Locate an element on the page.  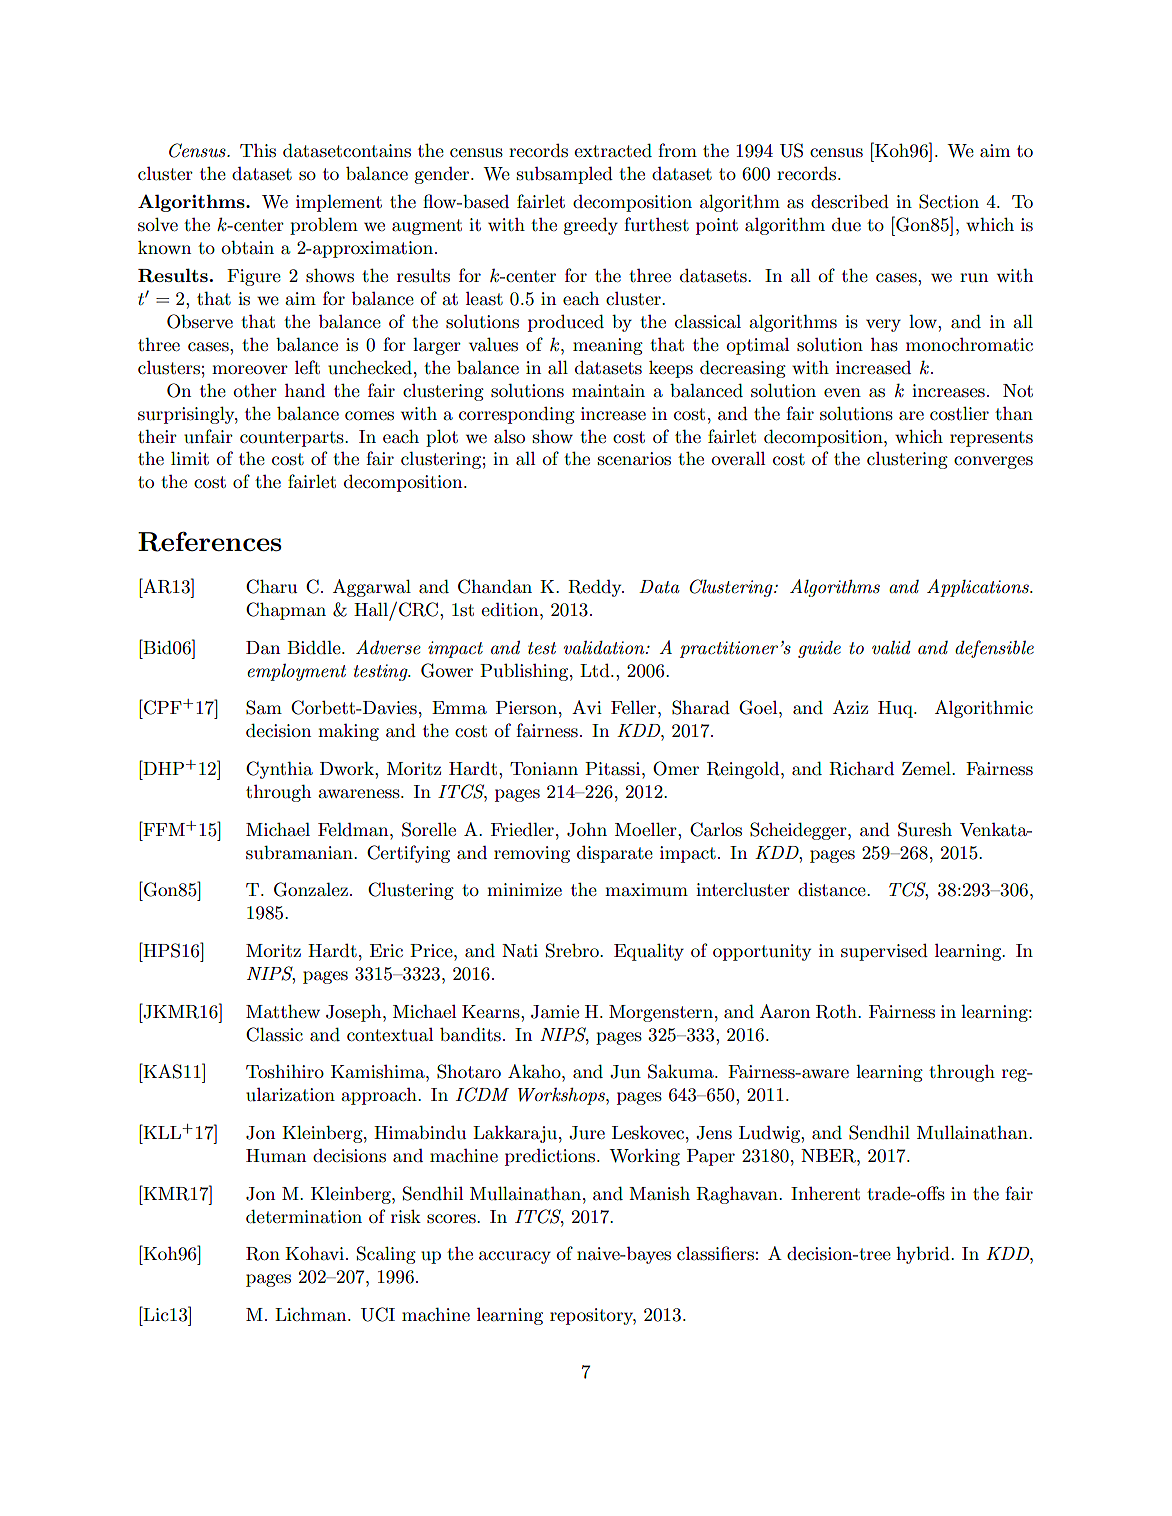
Section is located at coordinates (949, 201).
